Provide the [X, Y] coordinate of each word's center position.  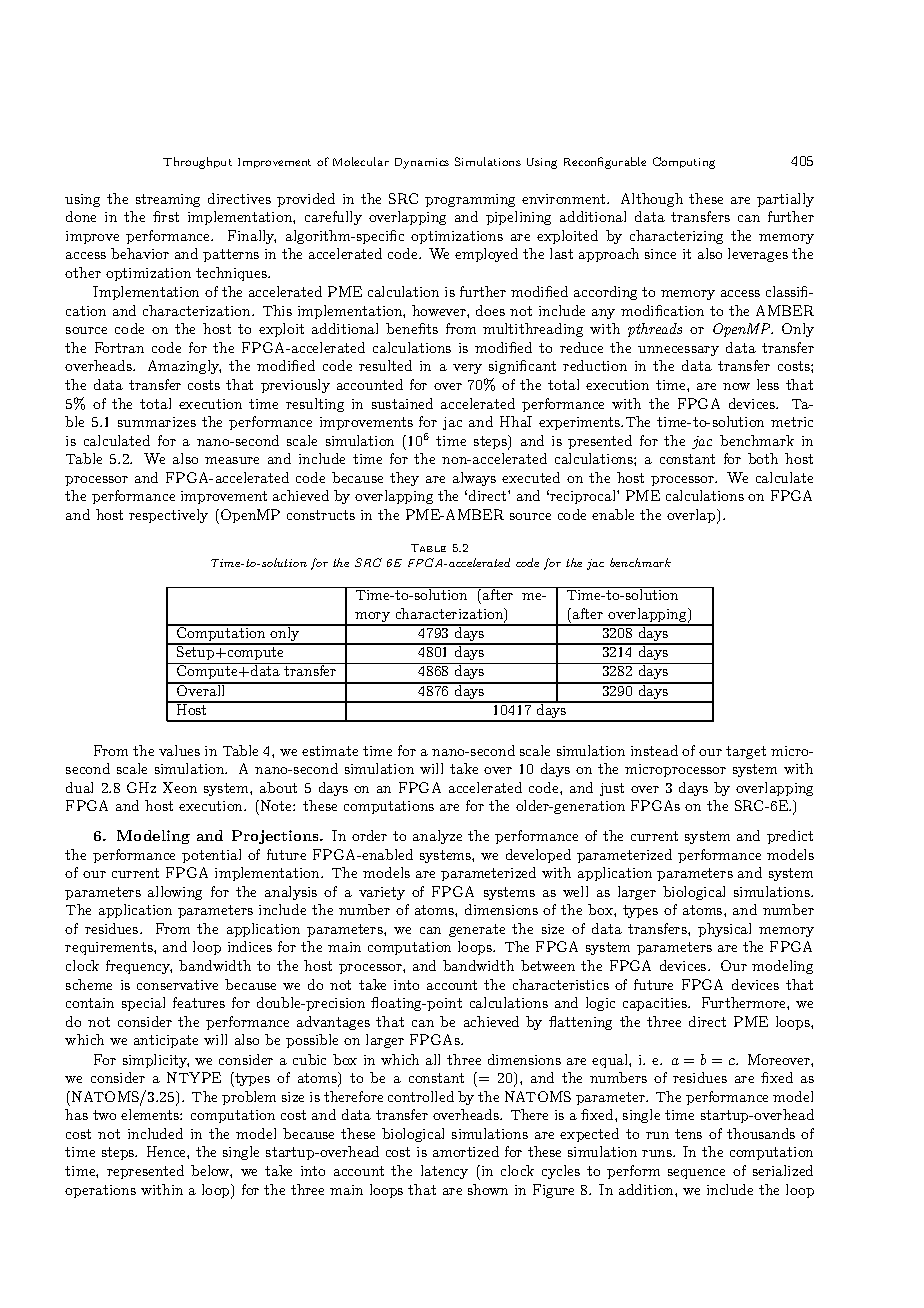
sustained [402, 403]
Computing [684, 163]
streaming [168, 200]
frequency [139, 967]
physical [724, 930]
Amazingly [184, 367]
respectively [168, 516]
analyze [437, 837]
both [763, 458]
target [746, 752]
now [736, 386]
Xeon [180, 787]
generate [477, 930]
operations [100, 1191]
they [404, 479]
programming [470, 200]
